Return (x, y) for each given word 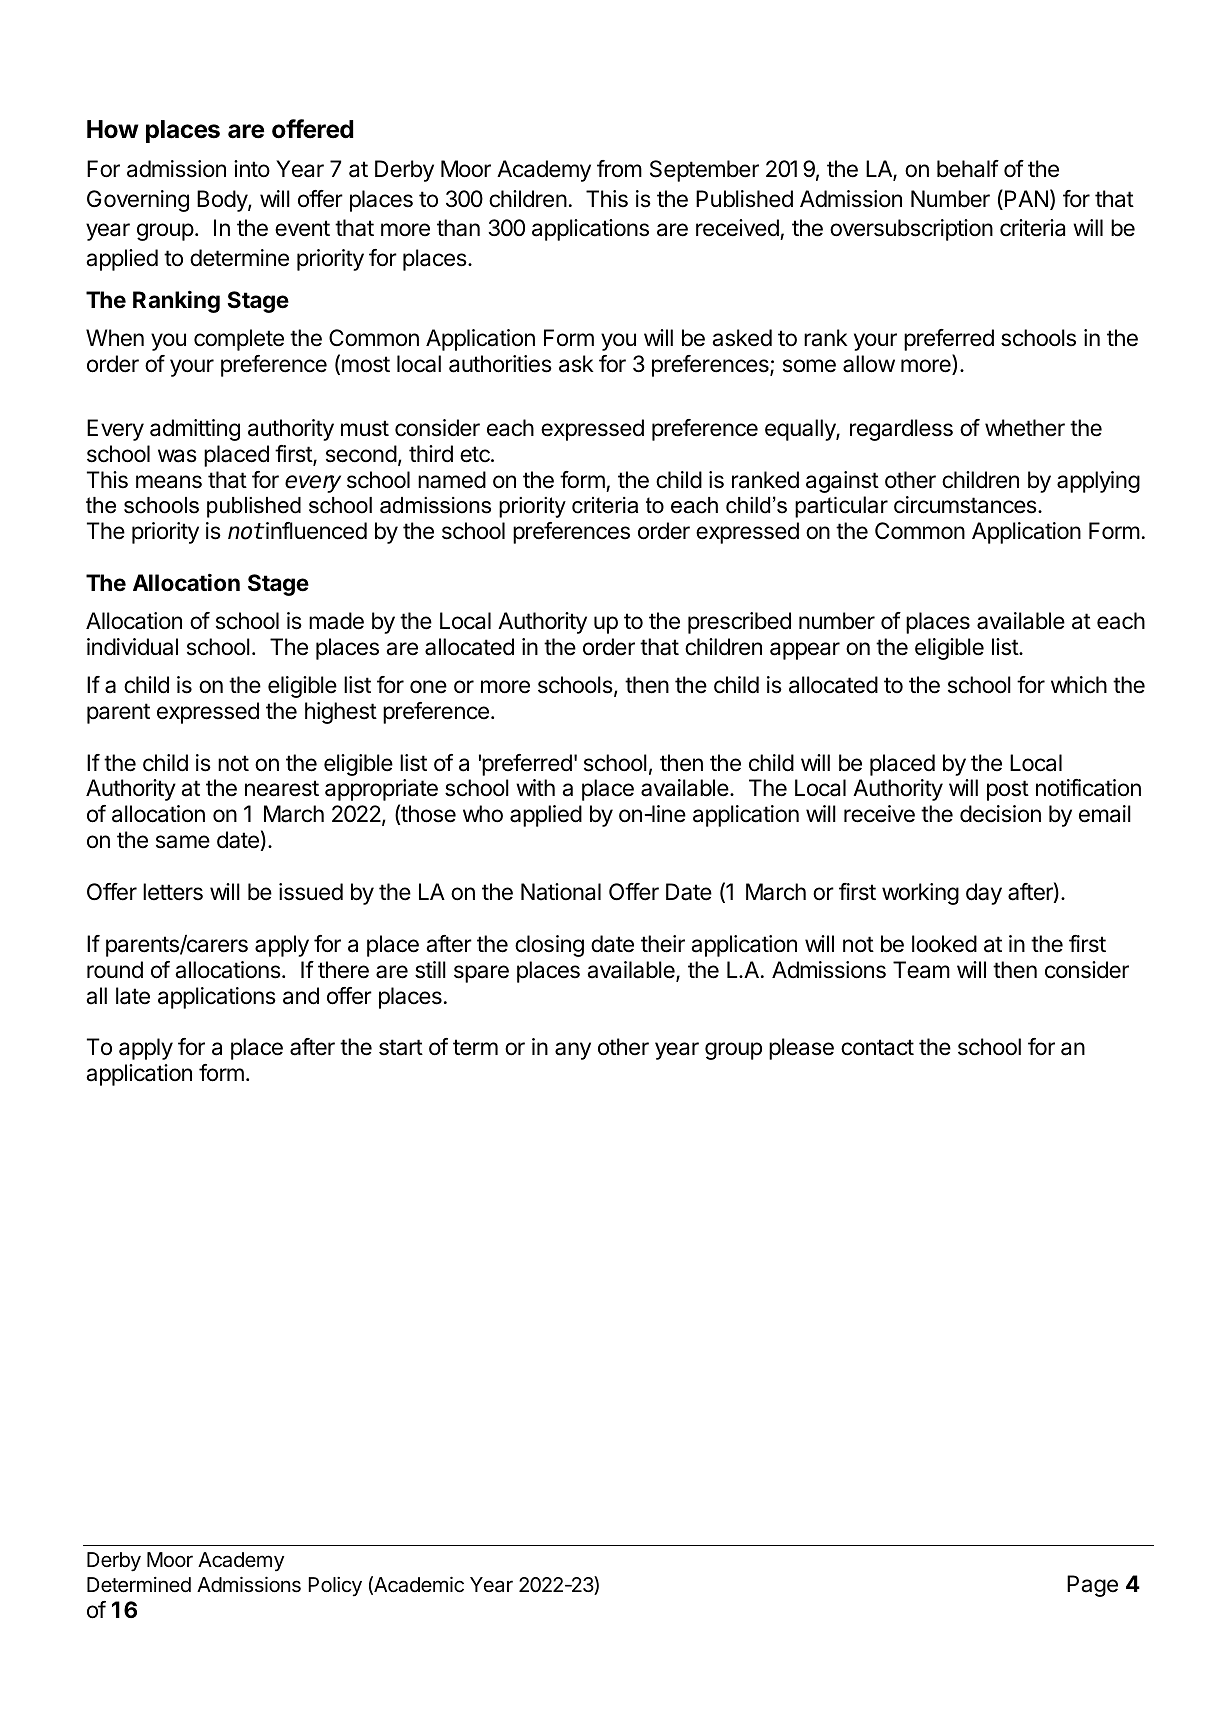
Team (921, 970)
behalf (968, 169)
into (252, 169)
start (401, 1047)
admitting (195, 430)
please (801, 1049)
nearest (282, 788)
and (301, 996)
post (1008, 790)
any (573, 1051)
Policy (335, 1587)
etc (476, 454)
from (619, 169)
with (535, 787)
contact (877, 1047)
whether (1025, 428)
